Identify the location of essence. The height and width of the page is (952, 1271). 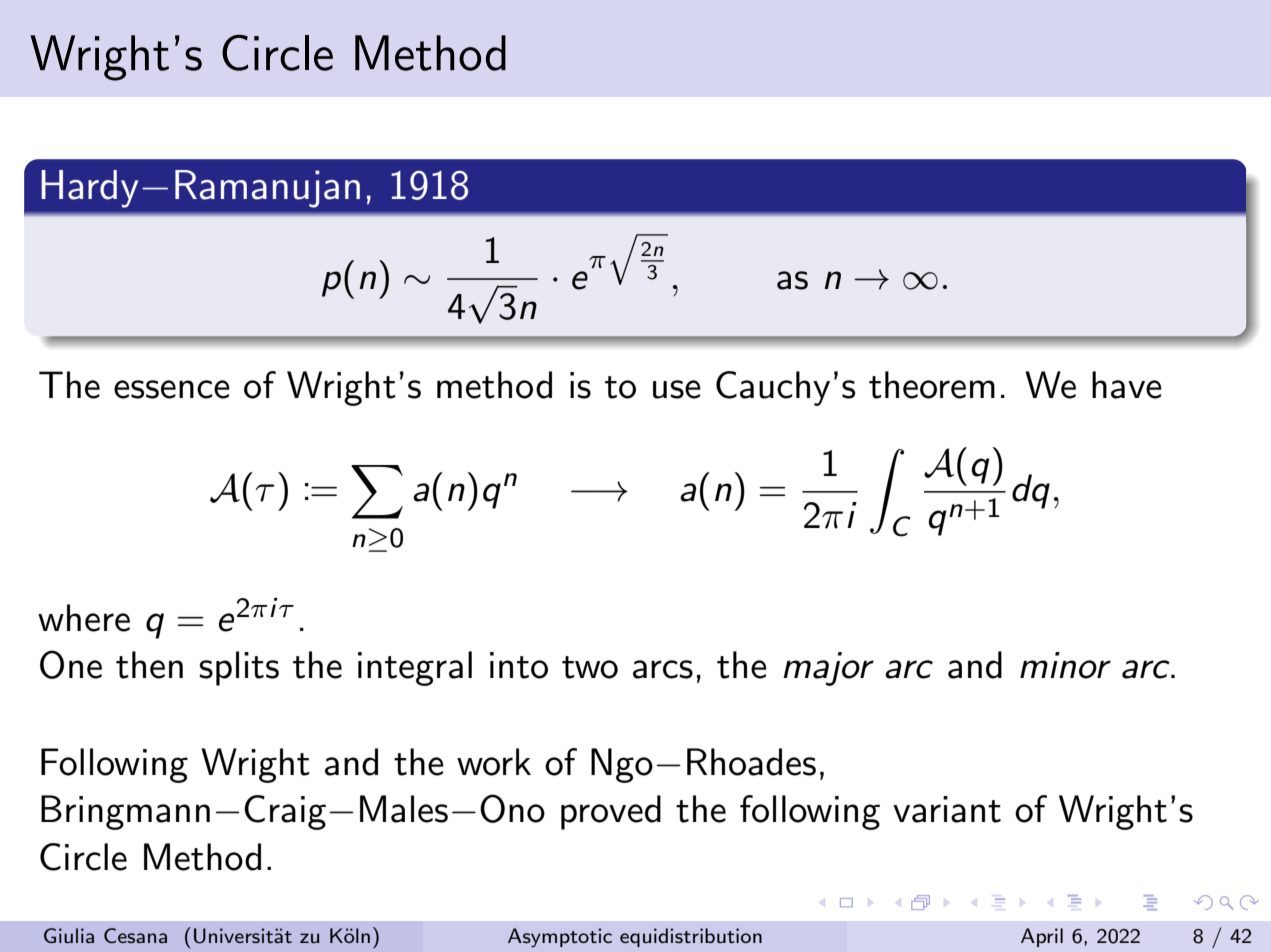
(172, 389).
